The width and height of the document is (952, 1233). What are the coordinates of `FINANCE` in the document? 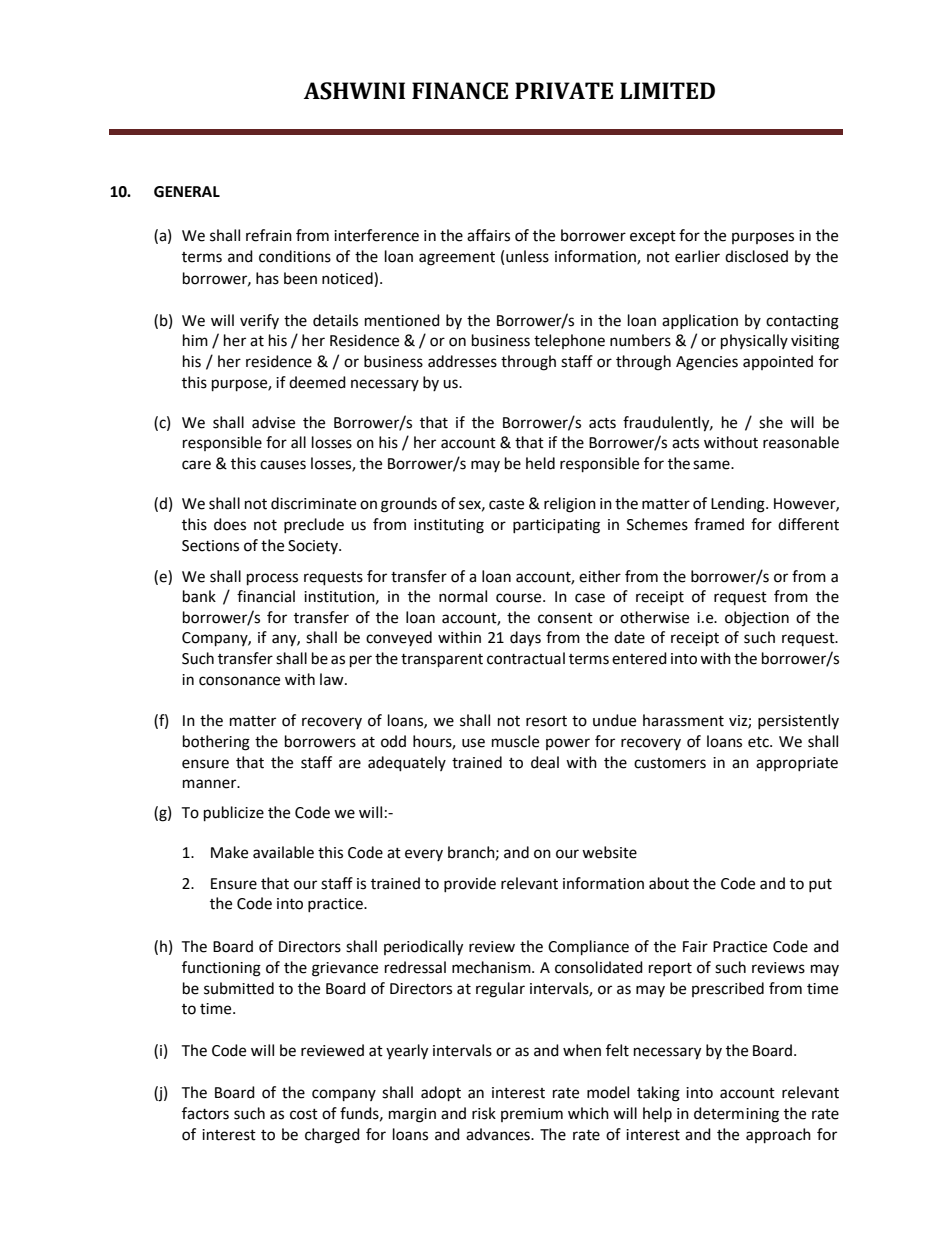 It's located at (460, 91).
